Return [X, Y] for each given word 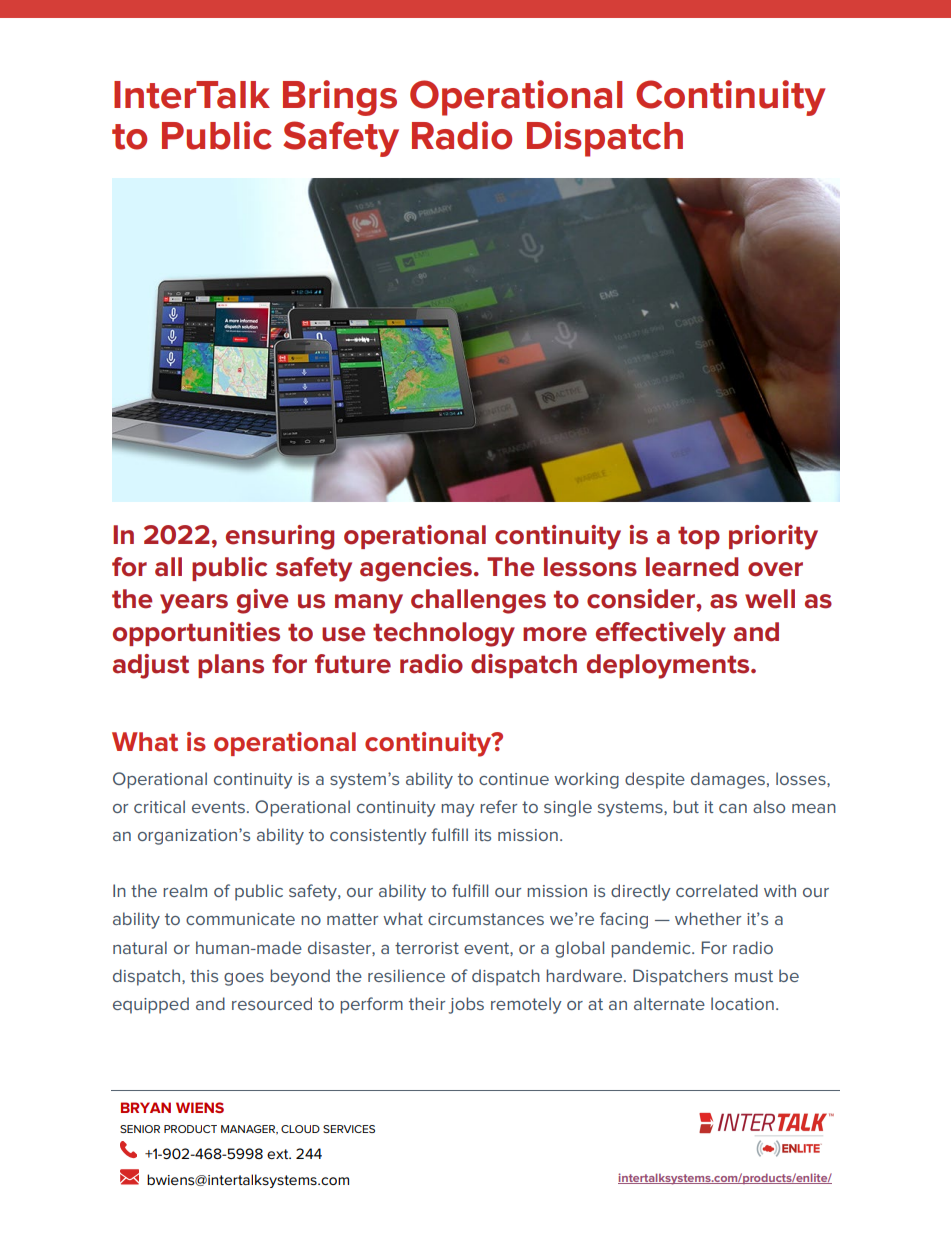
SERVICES [349, 1129]
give [263, 601]
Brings [340, 98]
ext [279, 1154]
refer [498, 806]
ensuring [280, 537]
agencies [416, 569]
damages [728, 780]
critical [159, 806]
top [699, 538]
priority [773, 537]
